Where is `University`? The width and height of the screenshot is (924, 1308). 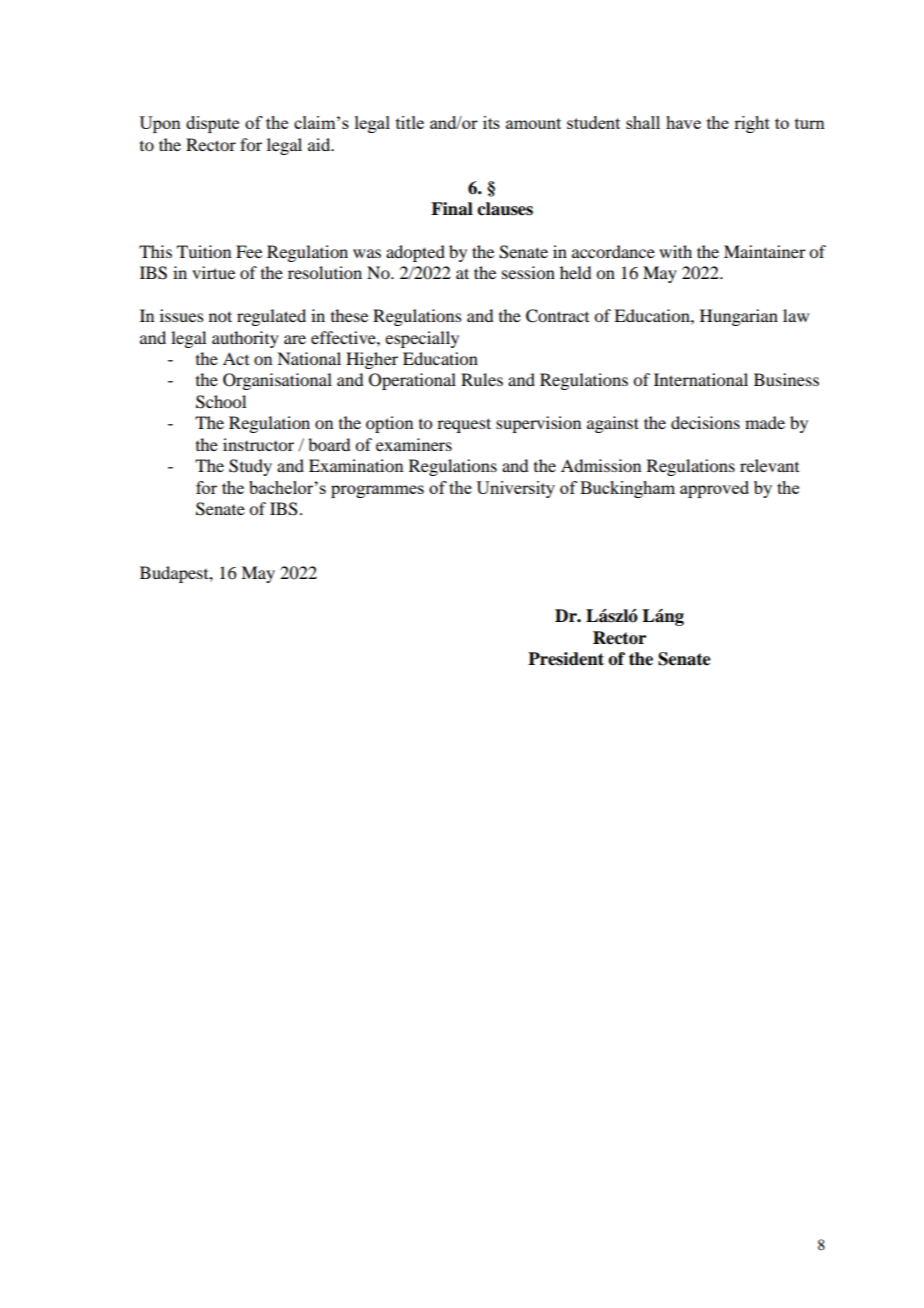
University is located at coordinates (515, 489).
